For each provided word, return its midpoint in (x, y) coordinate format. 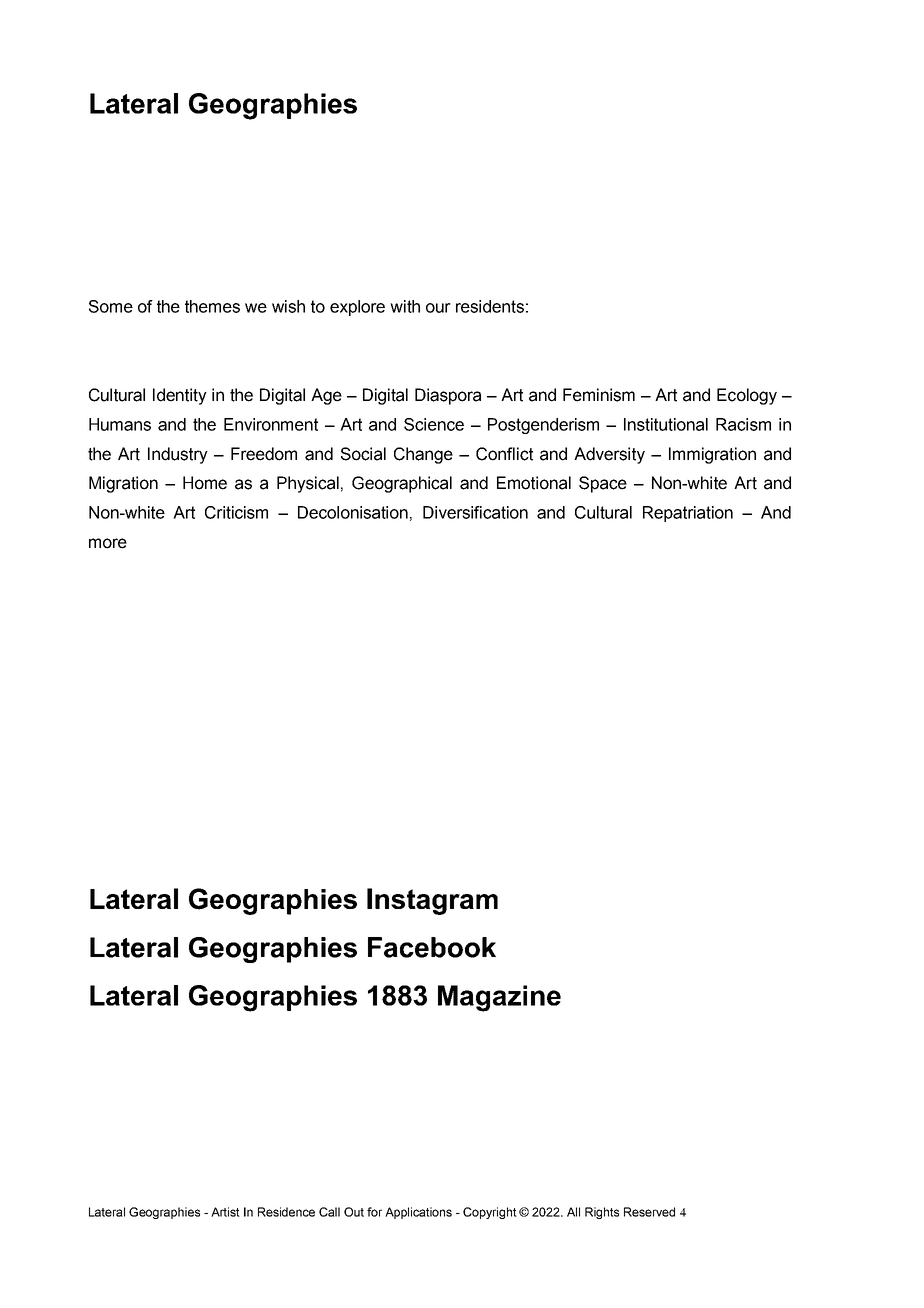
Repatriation (688, 514)
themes (212, 306)
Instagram (432, 901)
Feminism (599, 395)
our (438, 308)
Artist (225, 1212)
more (108, 543)
